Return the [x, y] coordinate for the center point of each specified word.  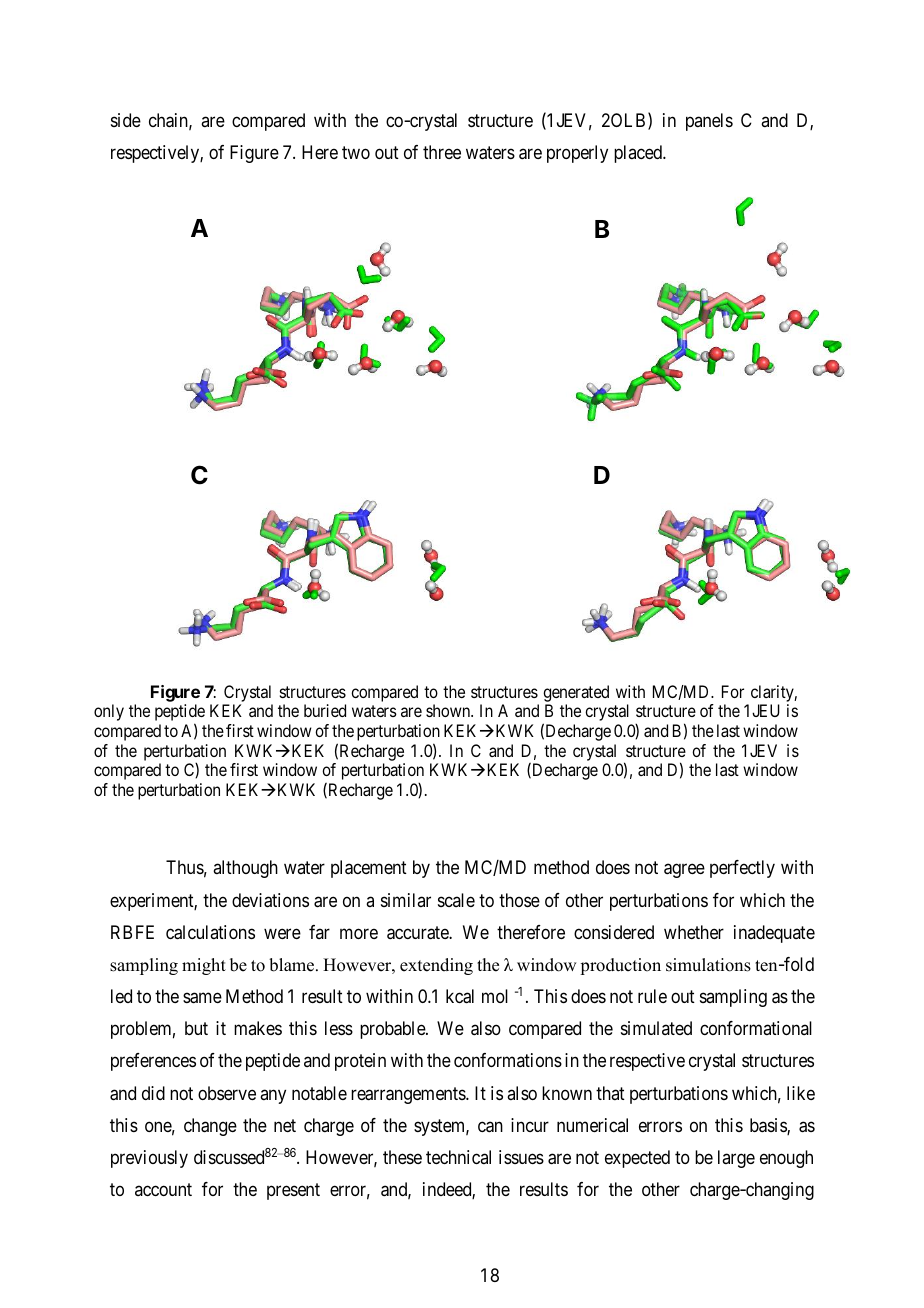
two [356, 152]
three [442, 152]
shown [449, 710]
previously [149, 1159]
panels [709, 122]
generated [576, 693]
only [109, 712]
